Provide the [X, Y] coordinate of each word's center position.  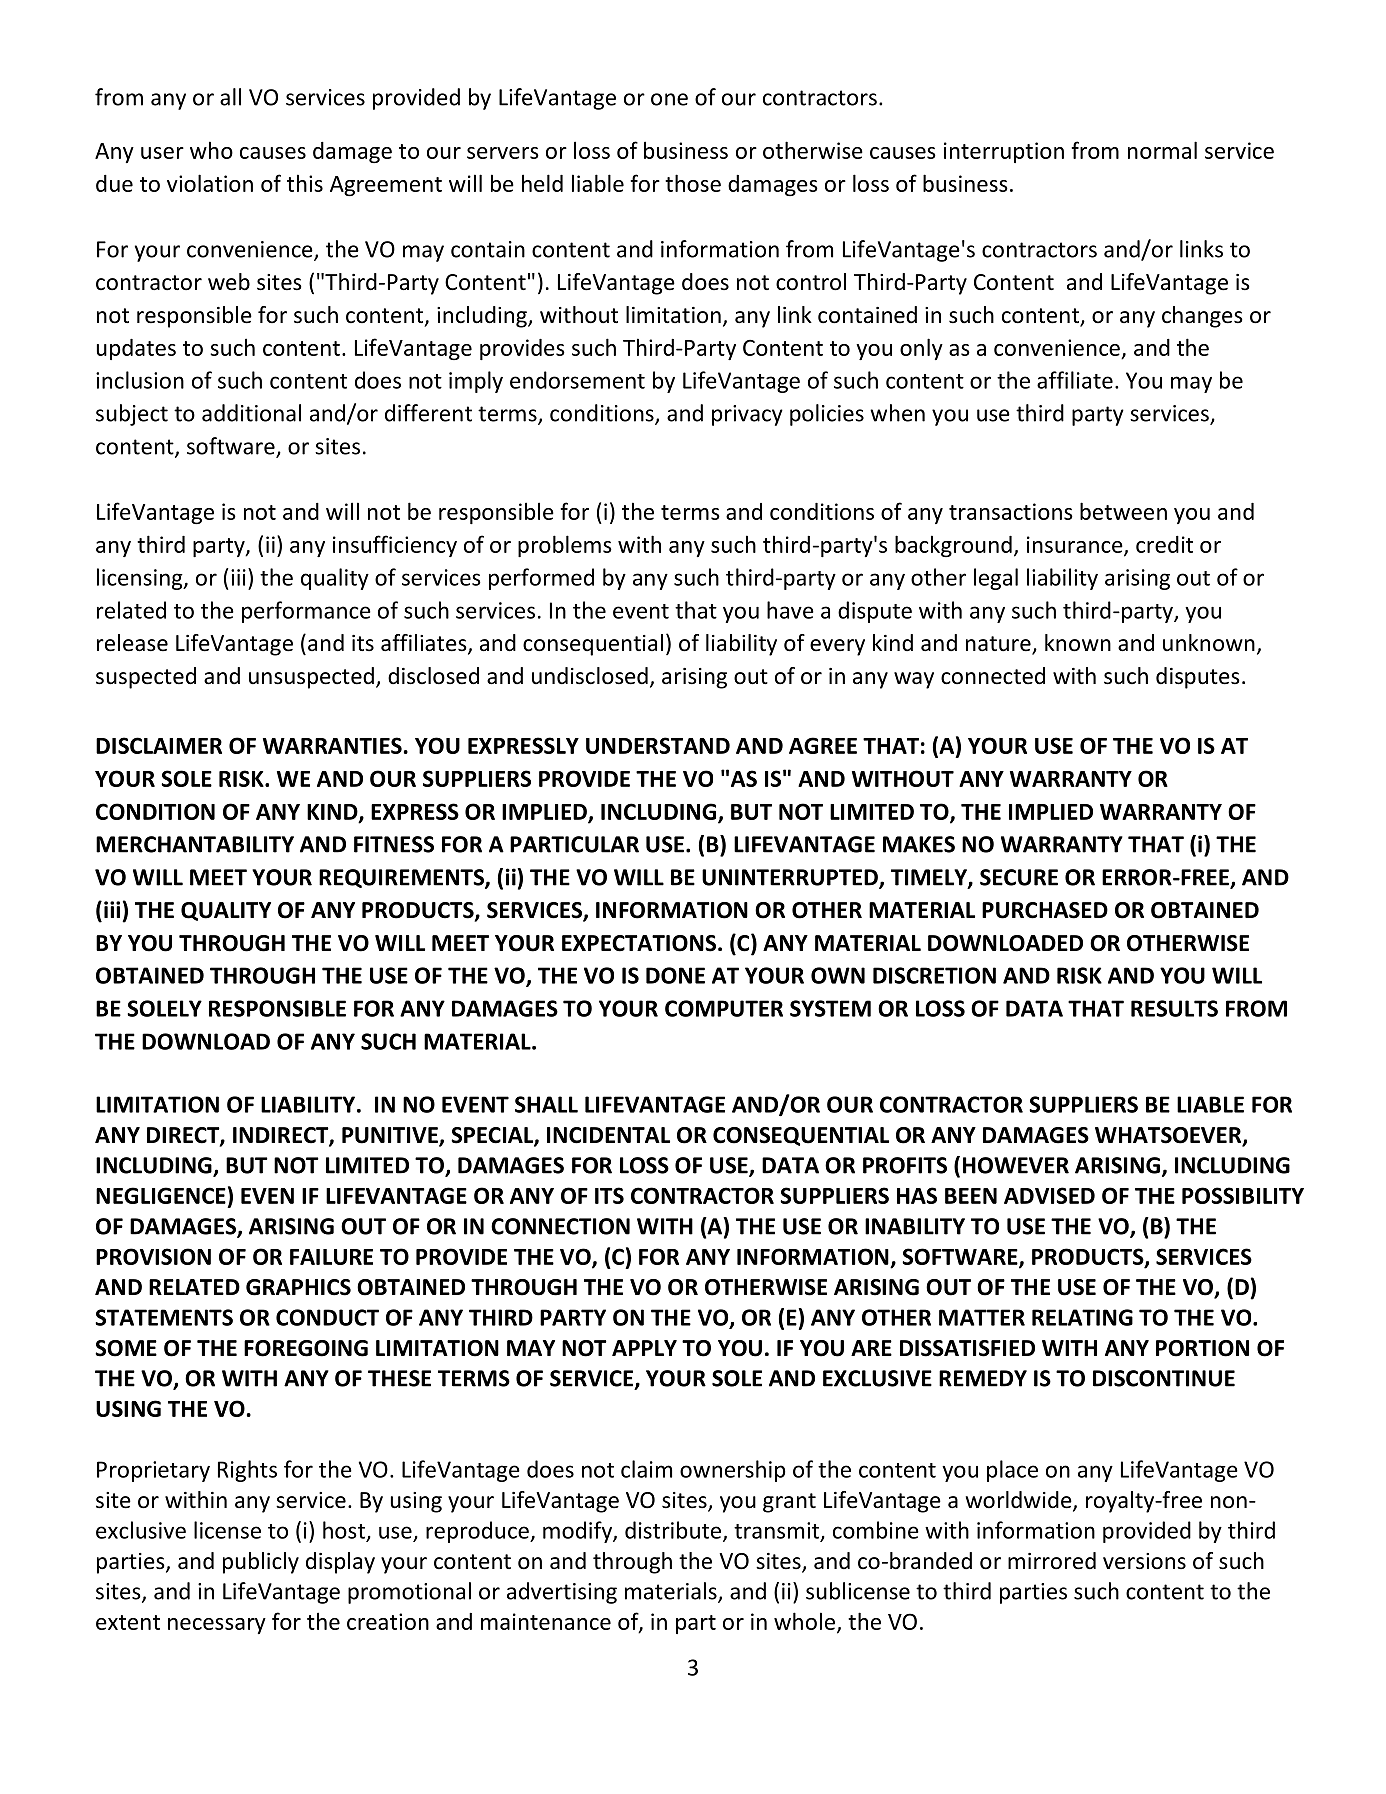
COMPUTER [724, 1008]
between [1123, 511]
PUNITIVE [391, 1136]
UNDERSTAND [658, 745]
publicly [261, 1563]
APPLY [644, 1348]
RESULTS [1174, 1008]
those [693, 183]
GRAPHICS [298, 1287]
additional [251, 413]
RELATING [1082, 1317]
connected [993, 676]
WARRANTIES [332, 745]
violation [210, 183]
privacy [747, 415]
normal [1162, 150]
